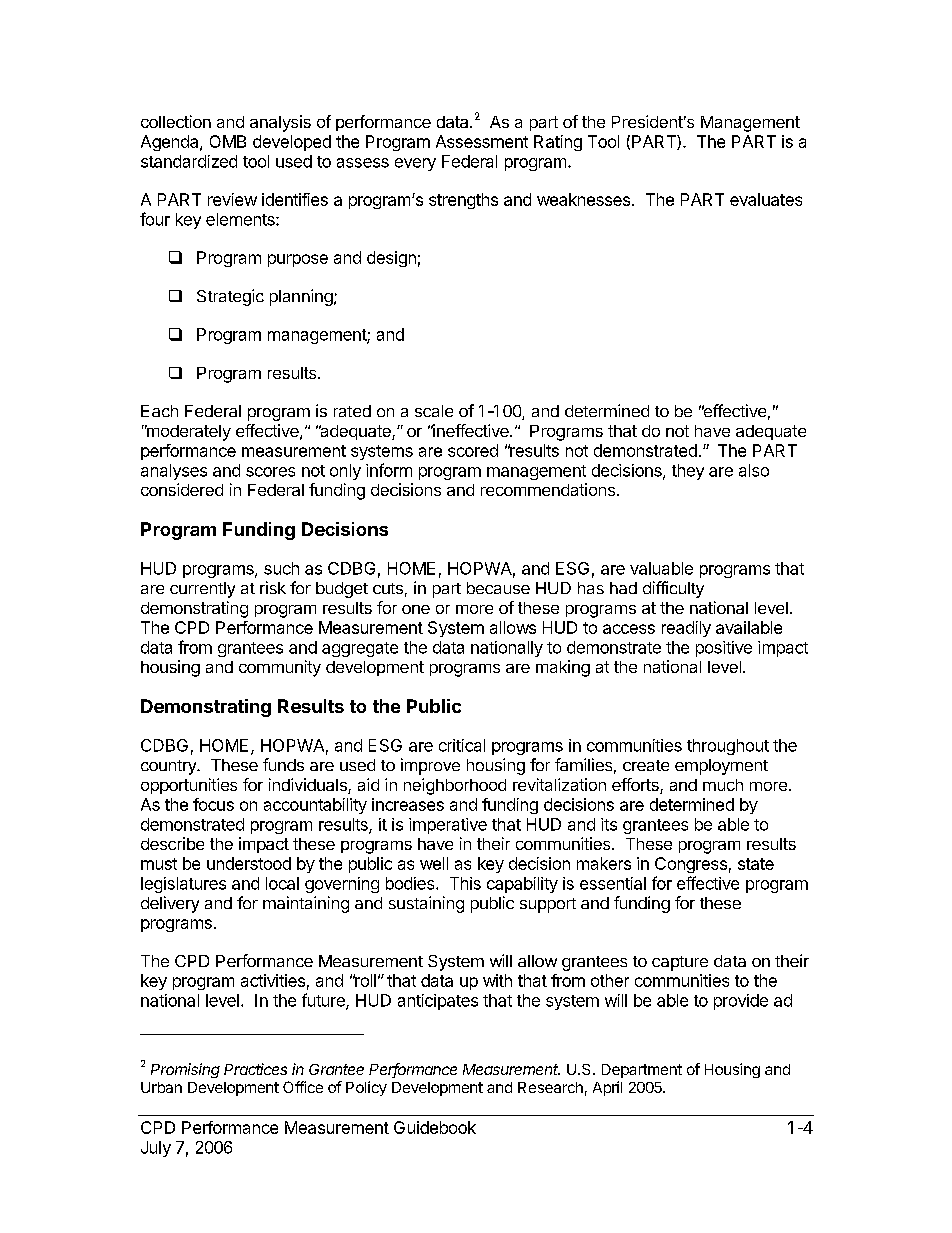 This image has height=1233, width=952. What do you see at coordinates (202, 590) in the image?
I see `currently` at bounding box center [202, 590].
